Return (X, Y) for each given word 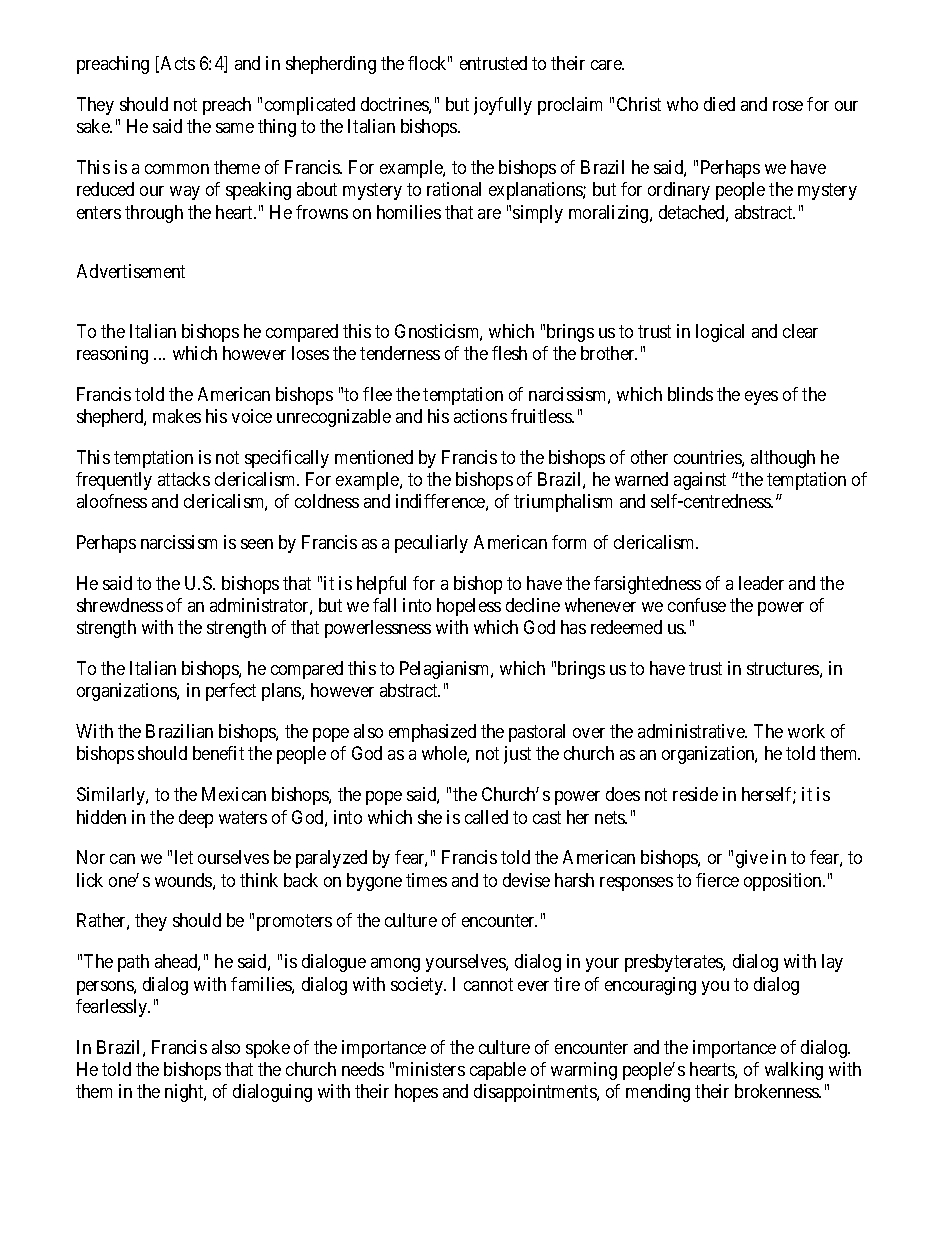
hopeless (469, 607)
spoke (268, 1049)
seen (257, 544)
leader (761, 583)
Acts (178, 63)
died (719, 104)
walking (794, 1071)
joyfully (503, 106)
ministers (430, 1069)
